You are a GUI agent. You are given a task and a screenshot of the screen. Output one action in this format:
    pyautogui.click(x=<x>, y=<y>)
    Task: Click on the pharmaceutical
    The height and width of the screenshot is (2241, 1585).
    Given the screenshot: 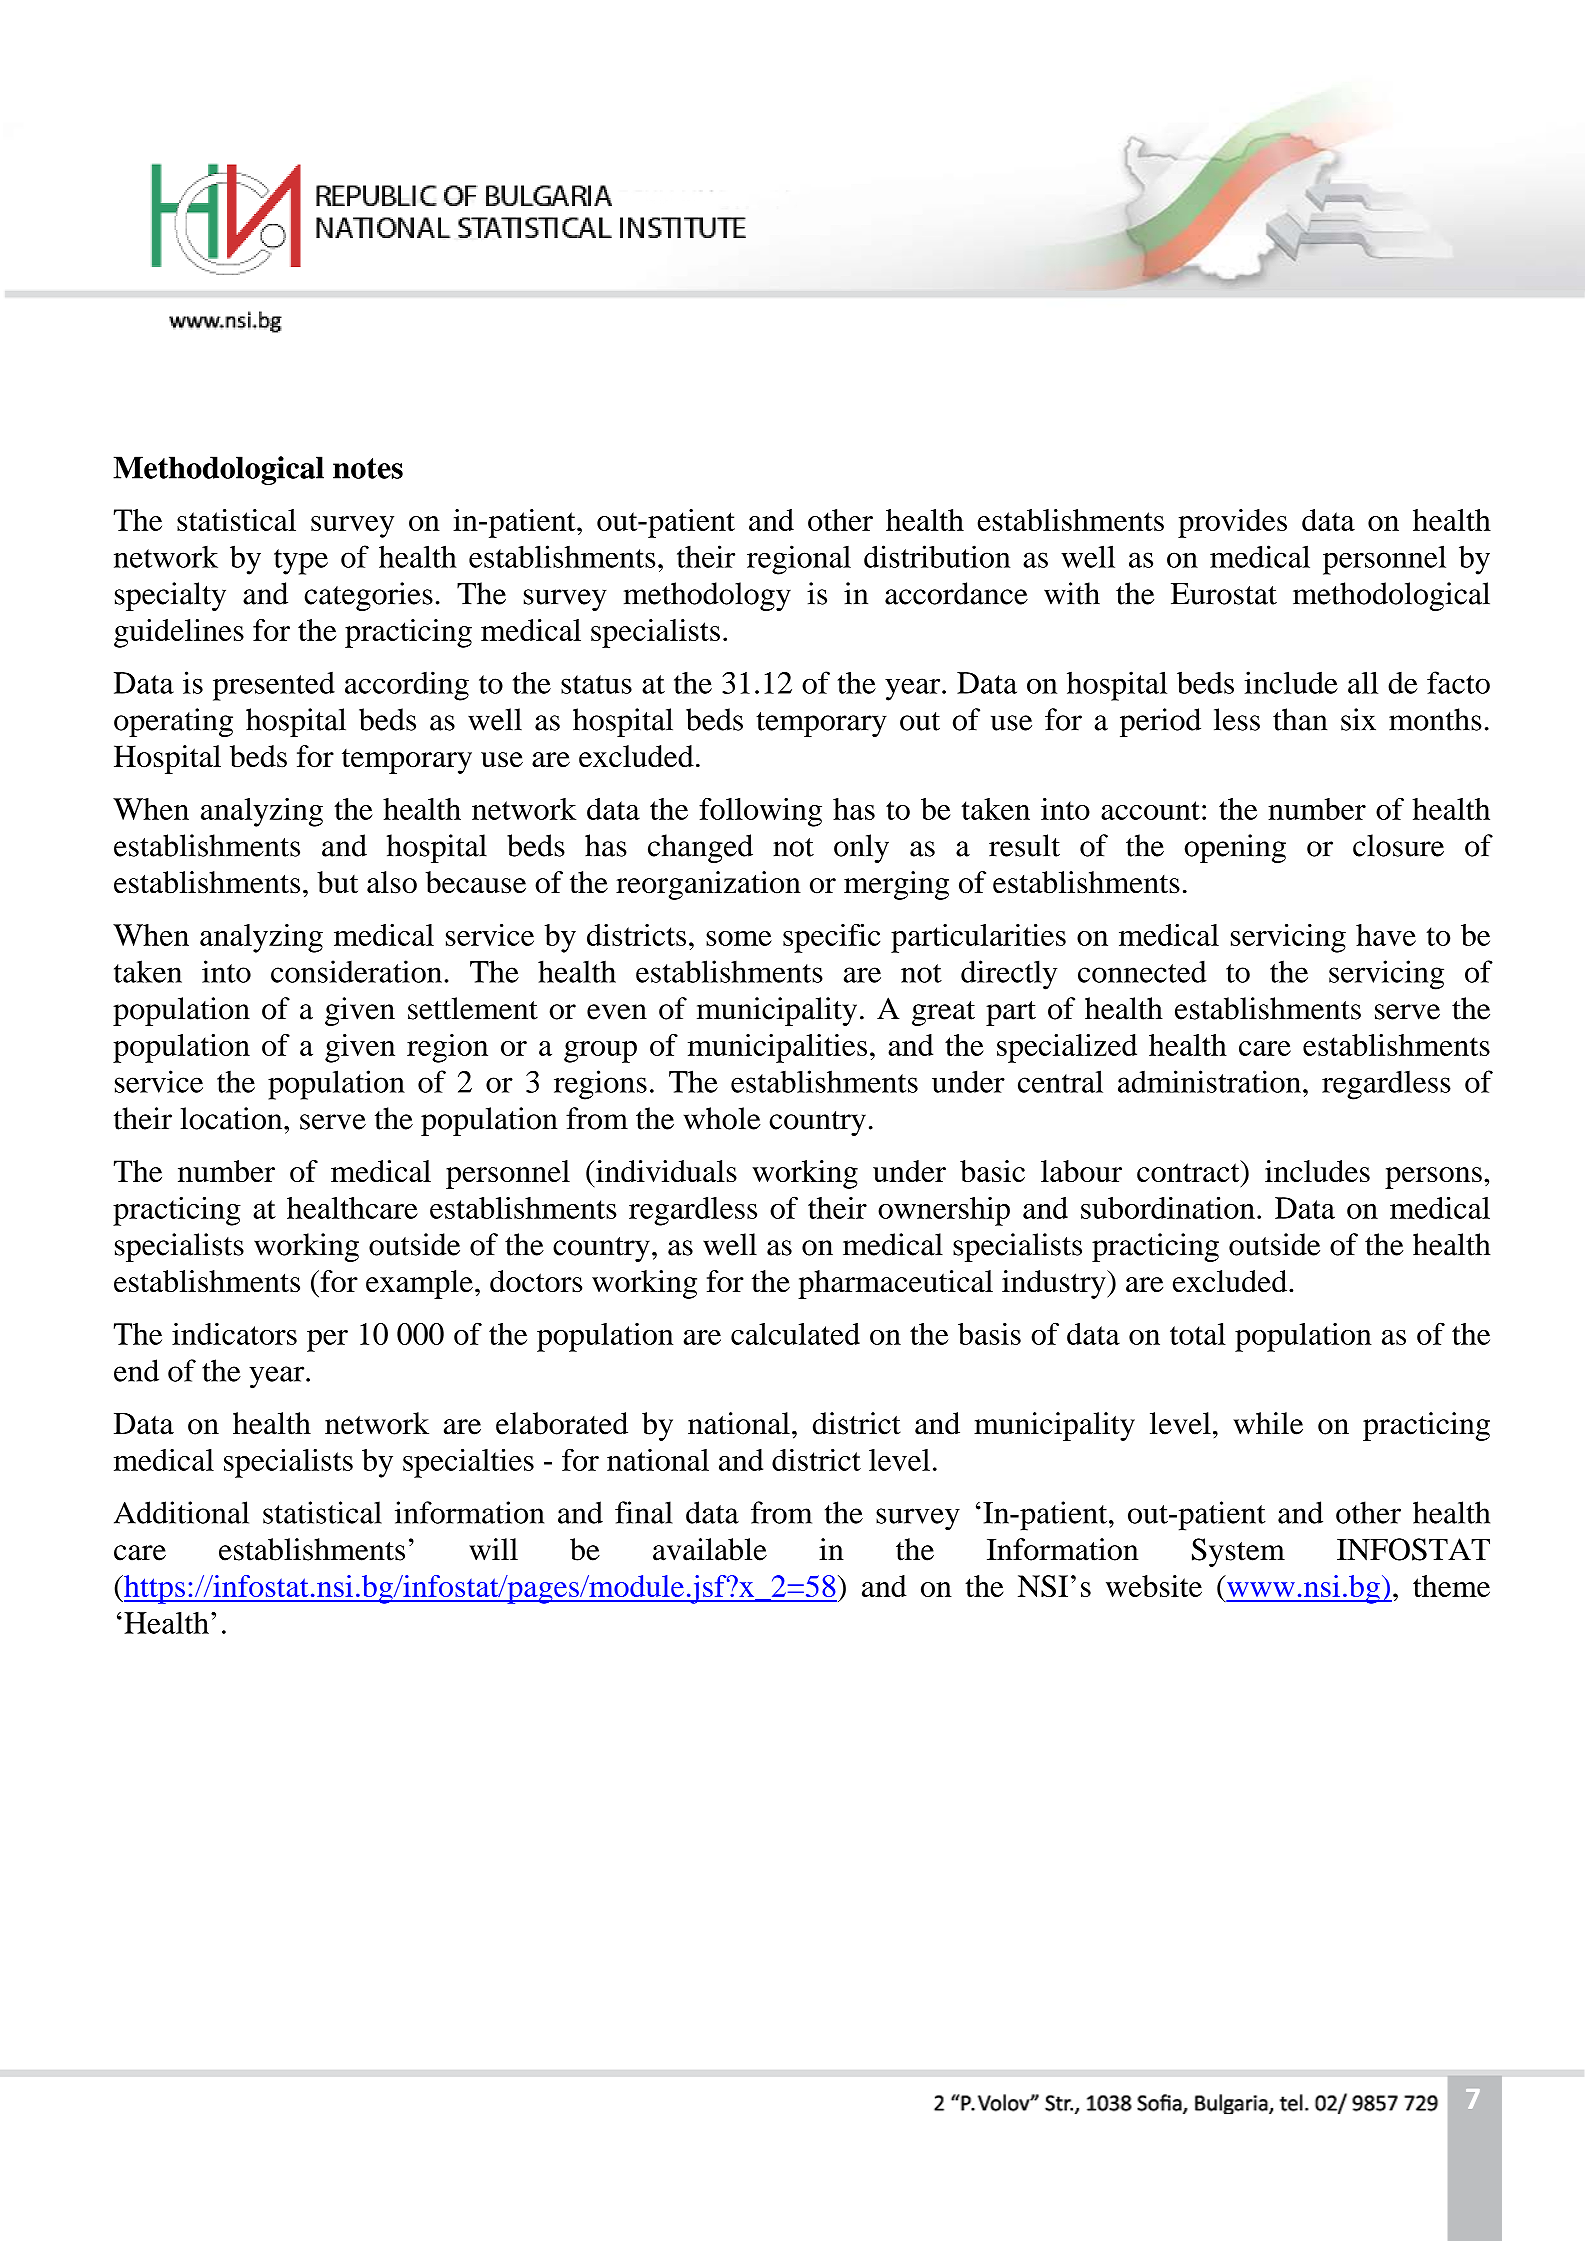 What is the action you would take?
    pyautogui.click(x=895, y=1284)
